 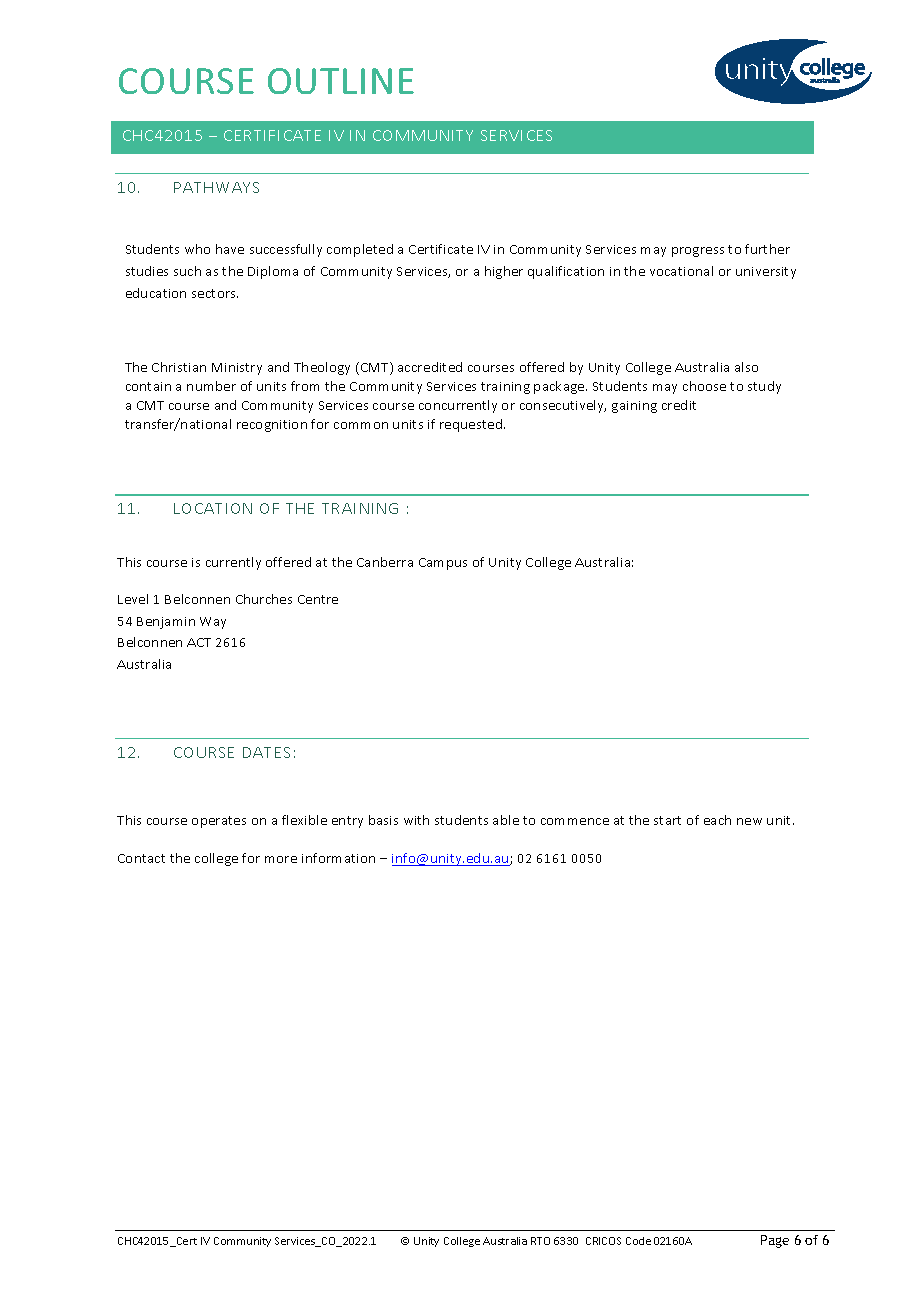 I want to click on OUTLINE, so click(x=341, y=81).
